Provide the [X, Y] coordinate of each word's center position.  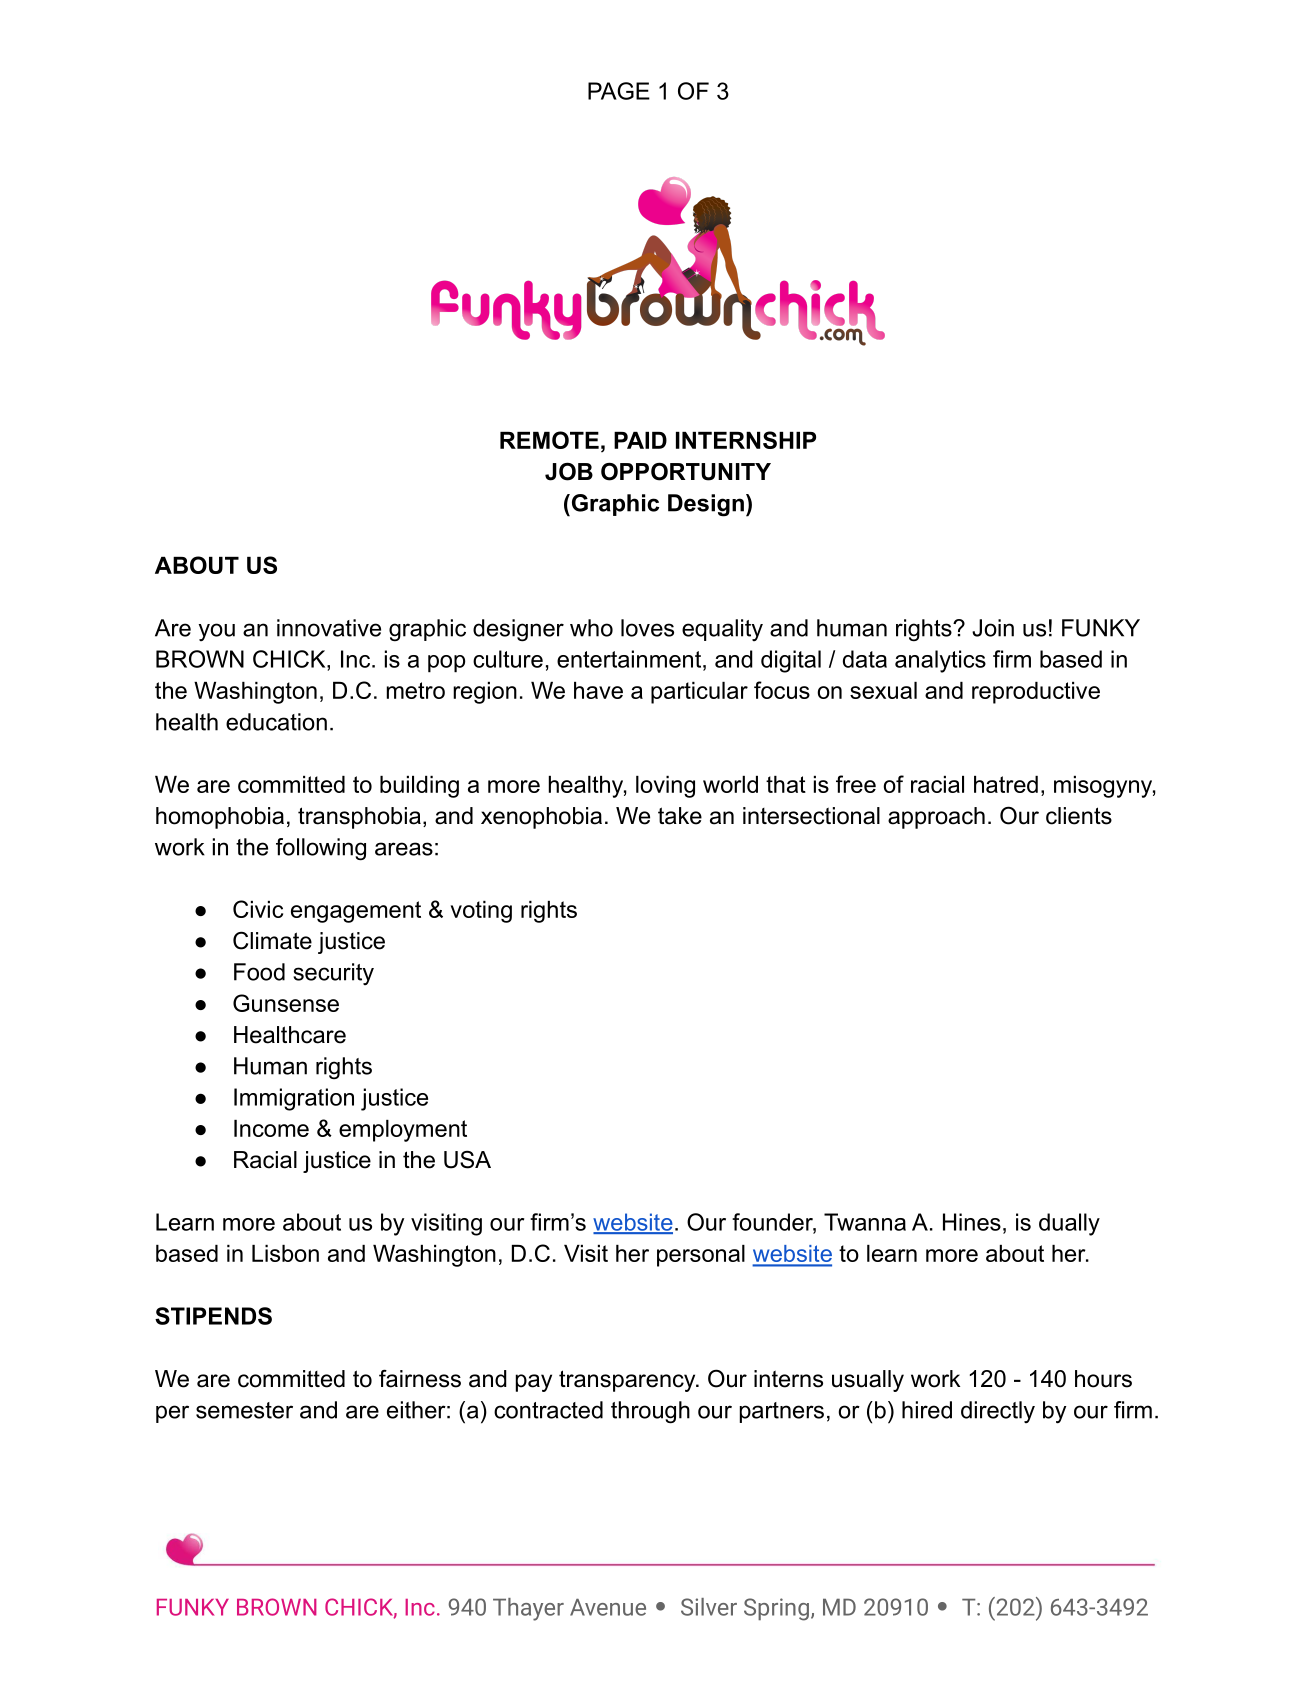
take [680, 816]
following [321, 849]
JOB [569, 471]
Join [993, 628]
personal [701, 1256]
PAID [640, 440]
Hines [972, 1222]
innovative [329, 628]
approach [936, 818]
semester [244, 1410]
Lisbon [285, 1253]
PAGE [619, 91]
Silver [709, 1607]
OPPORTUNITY [686, 471]
